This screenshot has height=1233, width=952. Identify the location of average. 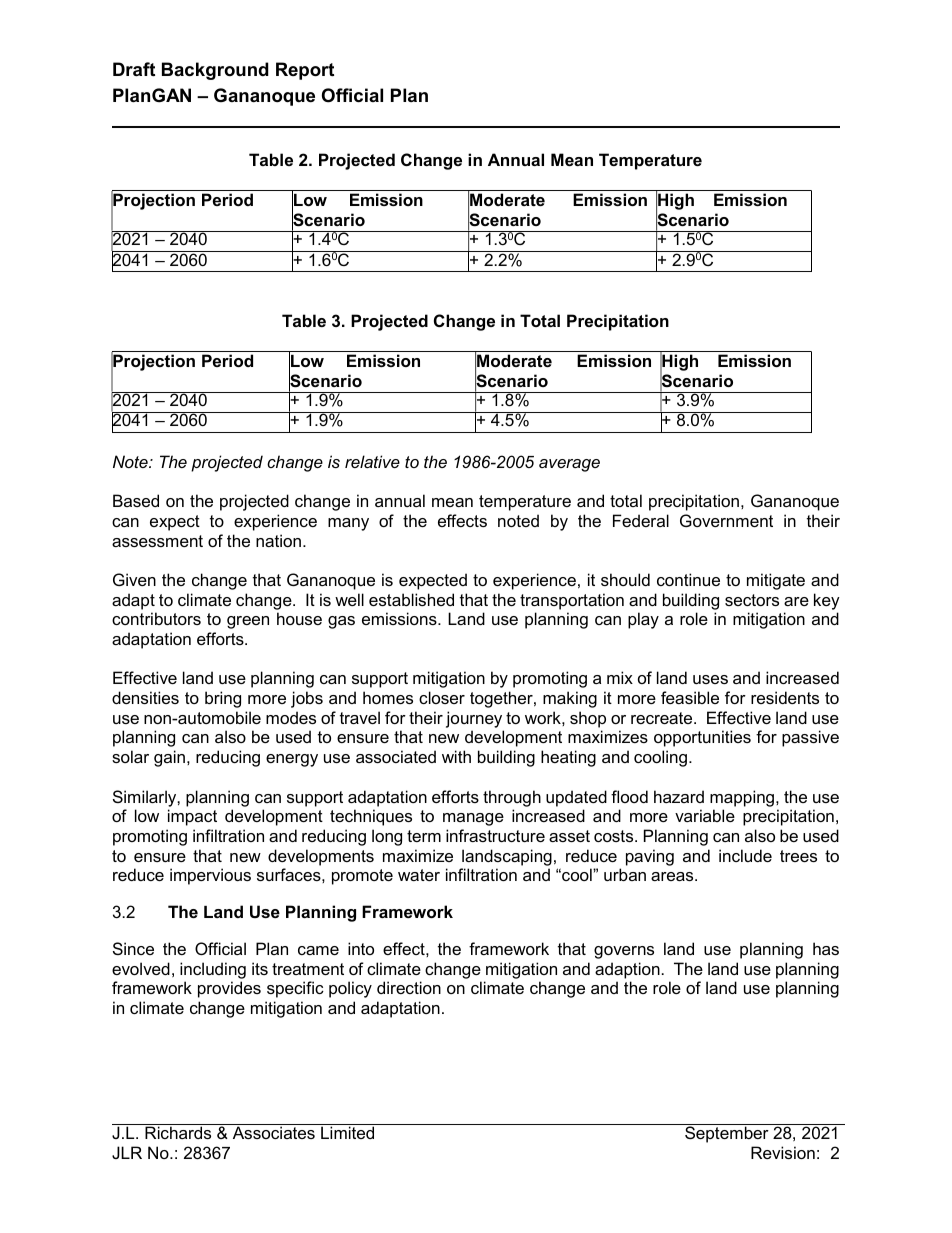
(569, 465).
